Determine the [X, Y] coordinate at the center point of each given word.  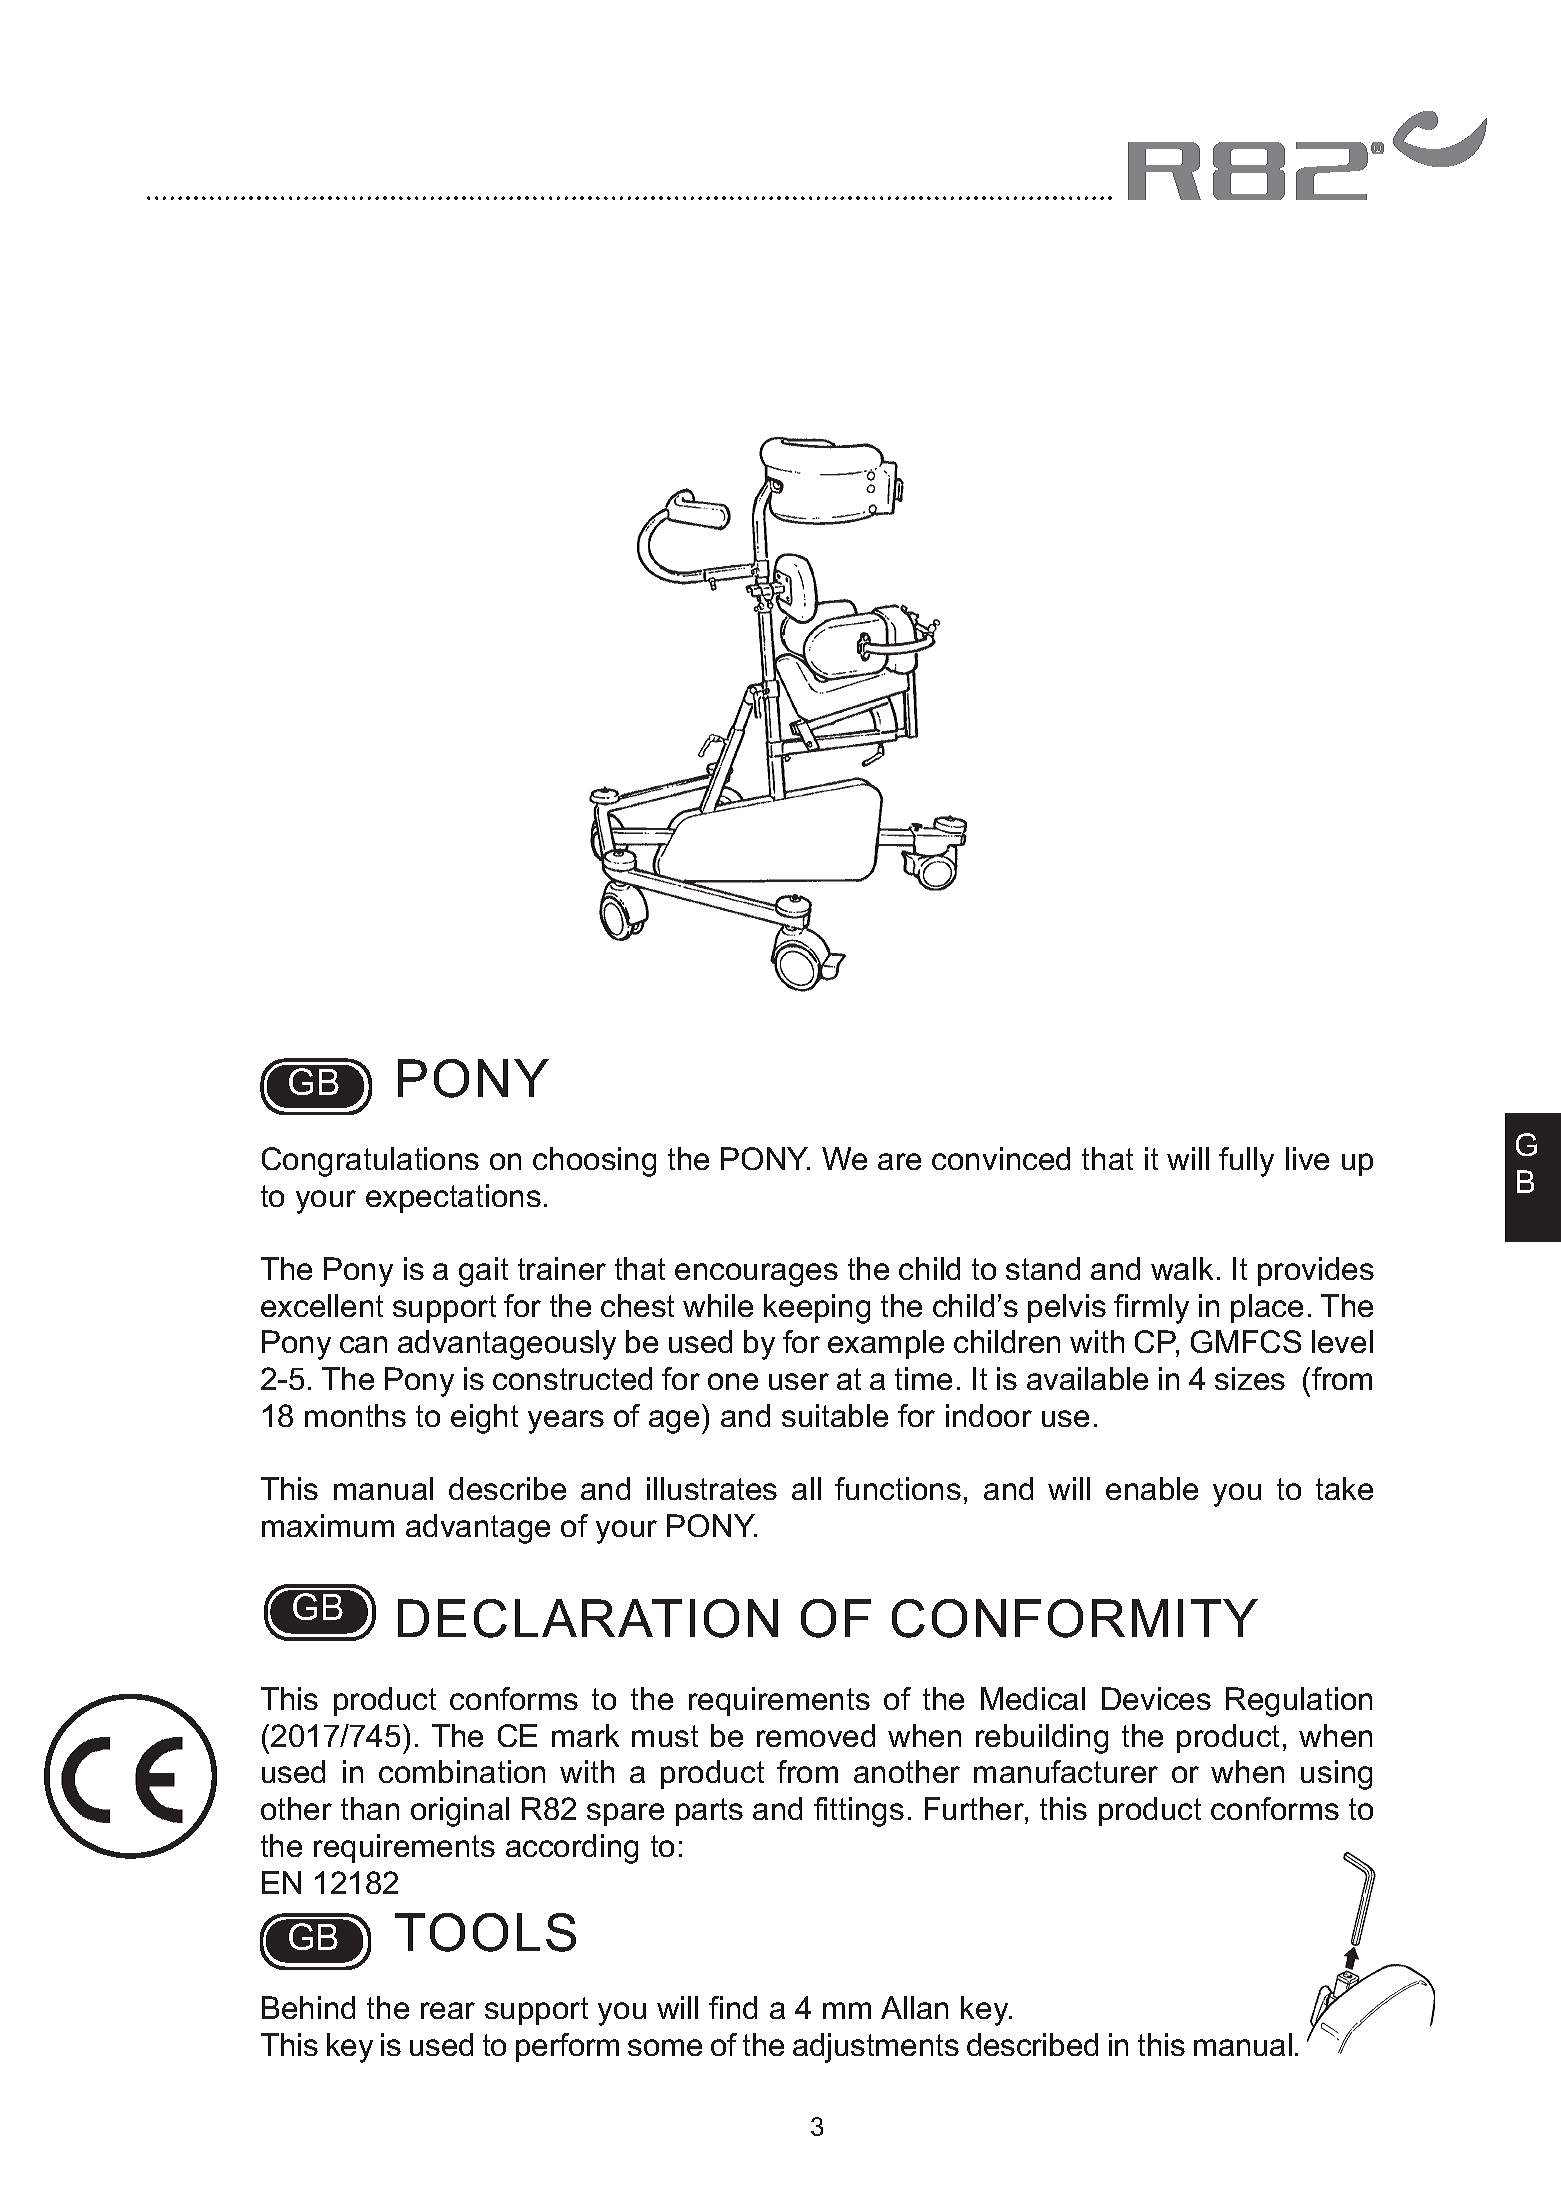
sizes [1250, 1378]
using [1336, 1775]
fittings [859, 1812]
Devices [1156, 1698]
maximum [328, 1525]
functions [898, 1488]
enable [1152, 1488]
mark [585, 1735]
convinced [1001, 1158]
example [886, 1344]
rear [448, 2010]
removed [816, 1735]
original [460, 1812]
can [363, 1344]
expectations [453, 1198]
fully [1246, 1162]
